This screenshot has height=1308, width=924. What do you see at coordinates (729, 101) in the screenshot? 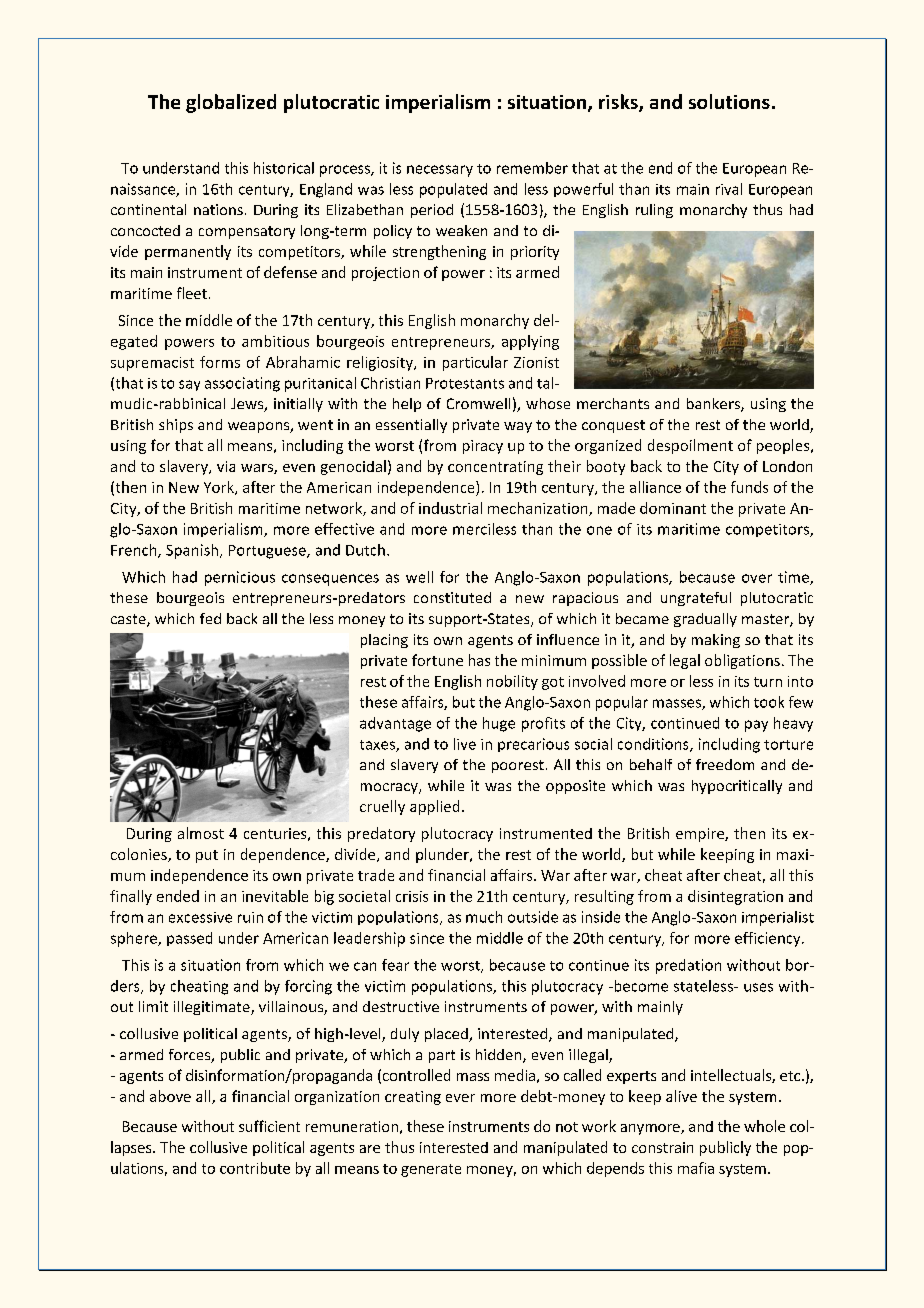
I see `solutions` at bounding box center [729, 101].
